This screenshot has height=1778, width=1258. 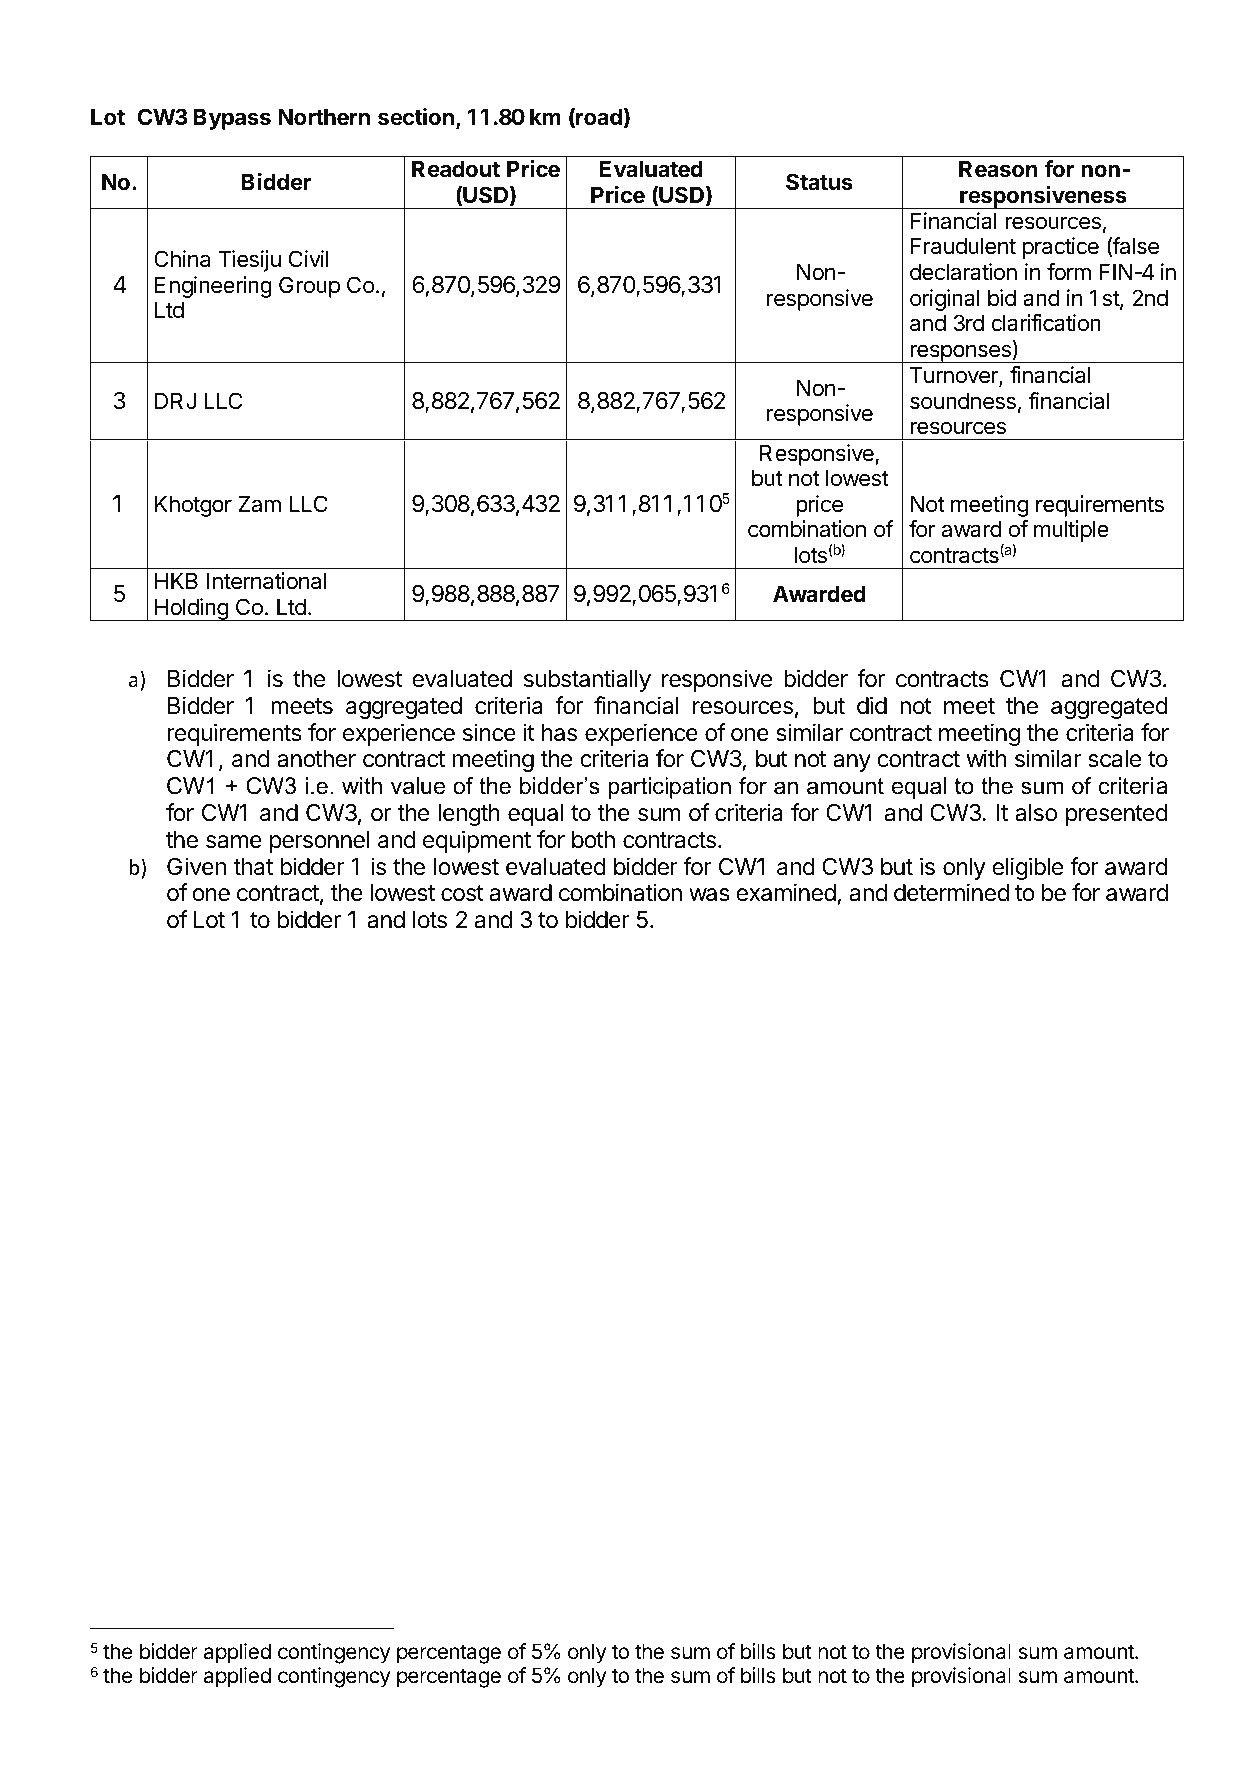 What do you see at coordinates (963, 401) in the screenshot?
I see `soundness` at bounding box center [963, 401].
